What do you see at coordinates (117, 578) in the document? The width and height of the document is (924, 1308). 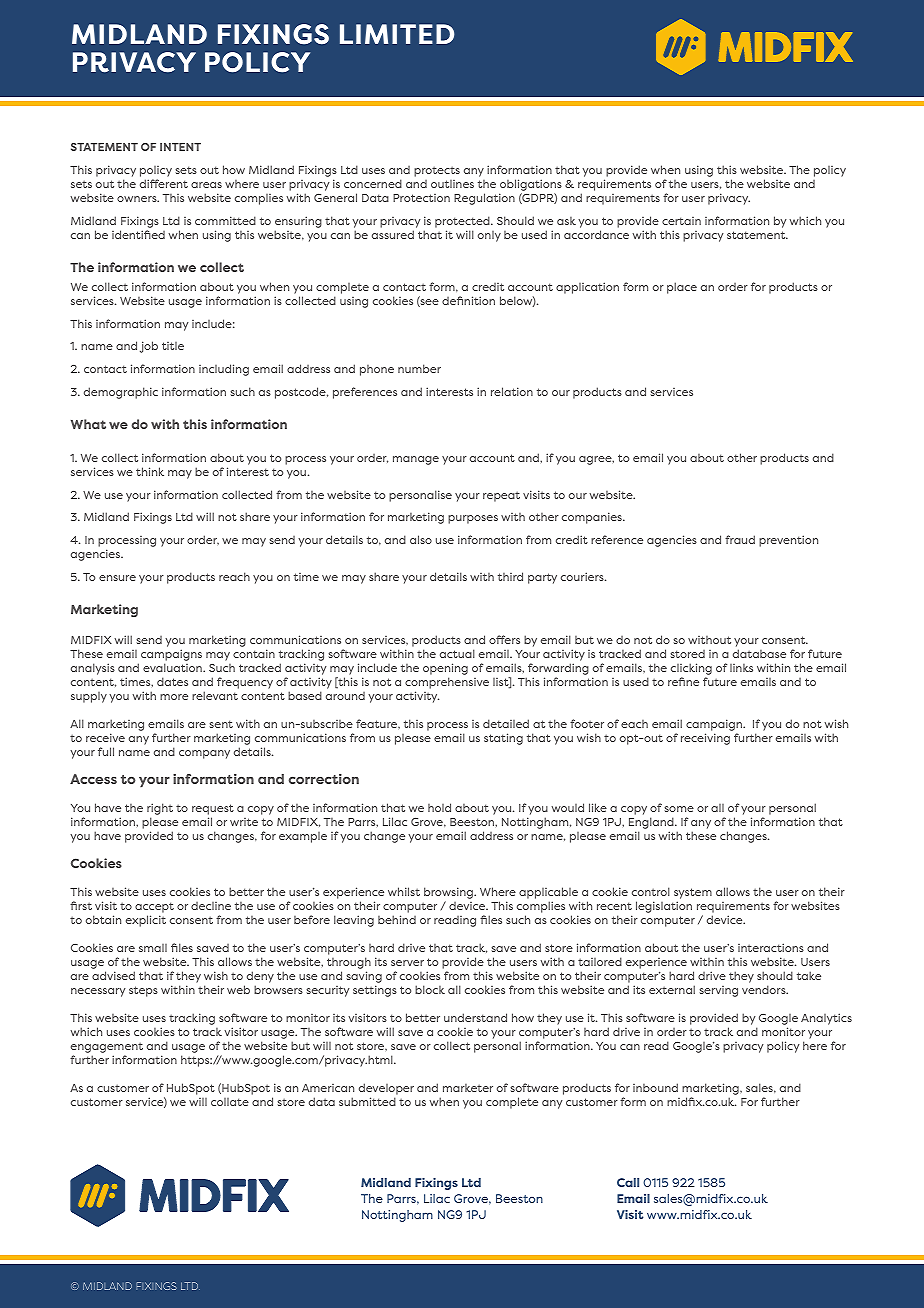 I see `ensure` at bounding box center [117, 578].
